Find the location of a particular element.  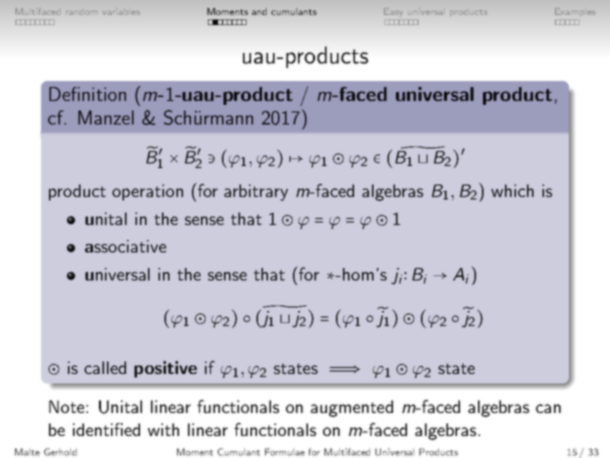

random is located at coordinates (81, 13).
